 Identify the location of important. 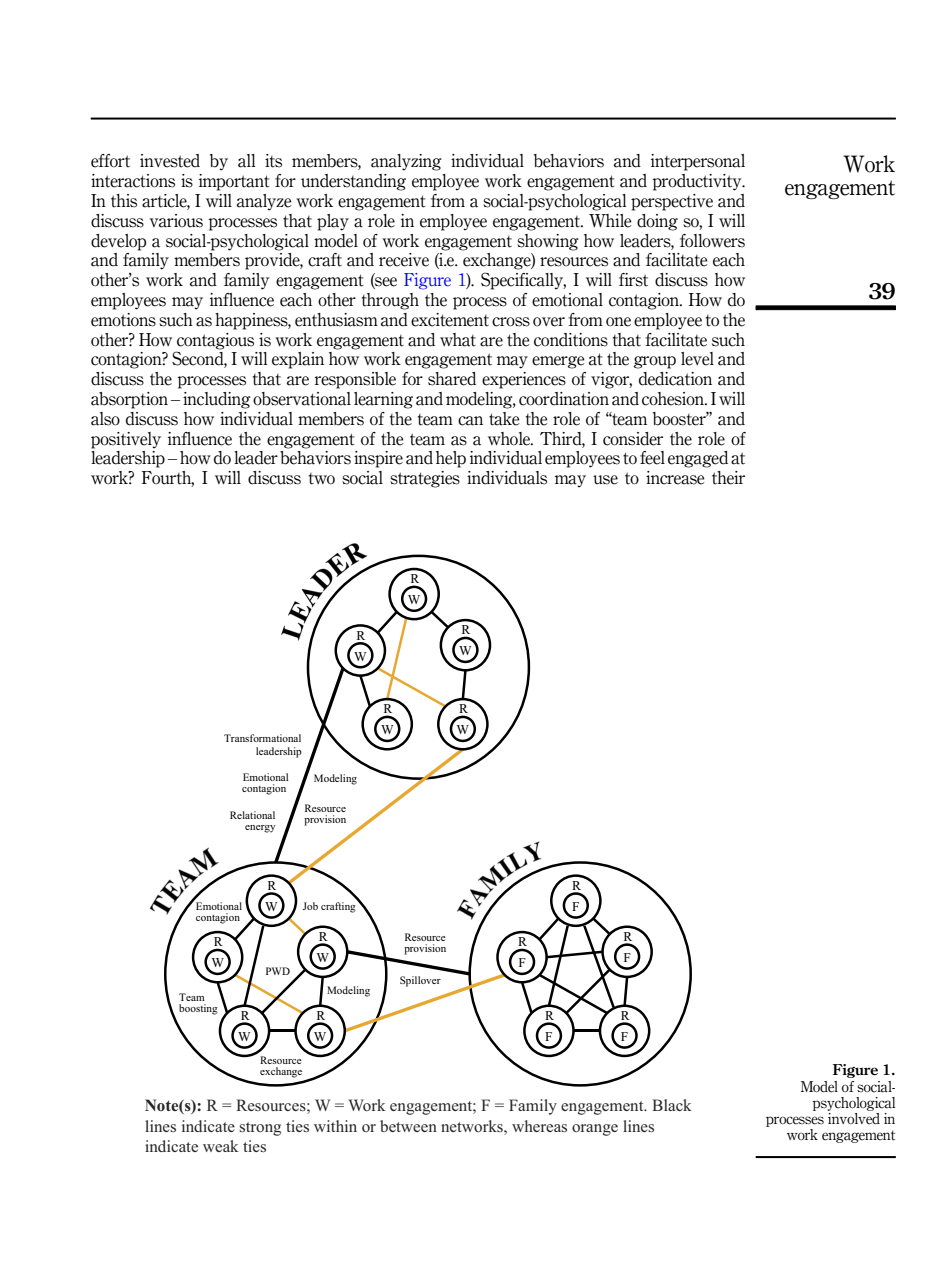
(234, 182).
